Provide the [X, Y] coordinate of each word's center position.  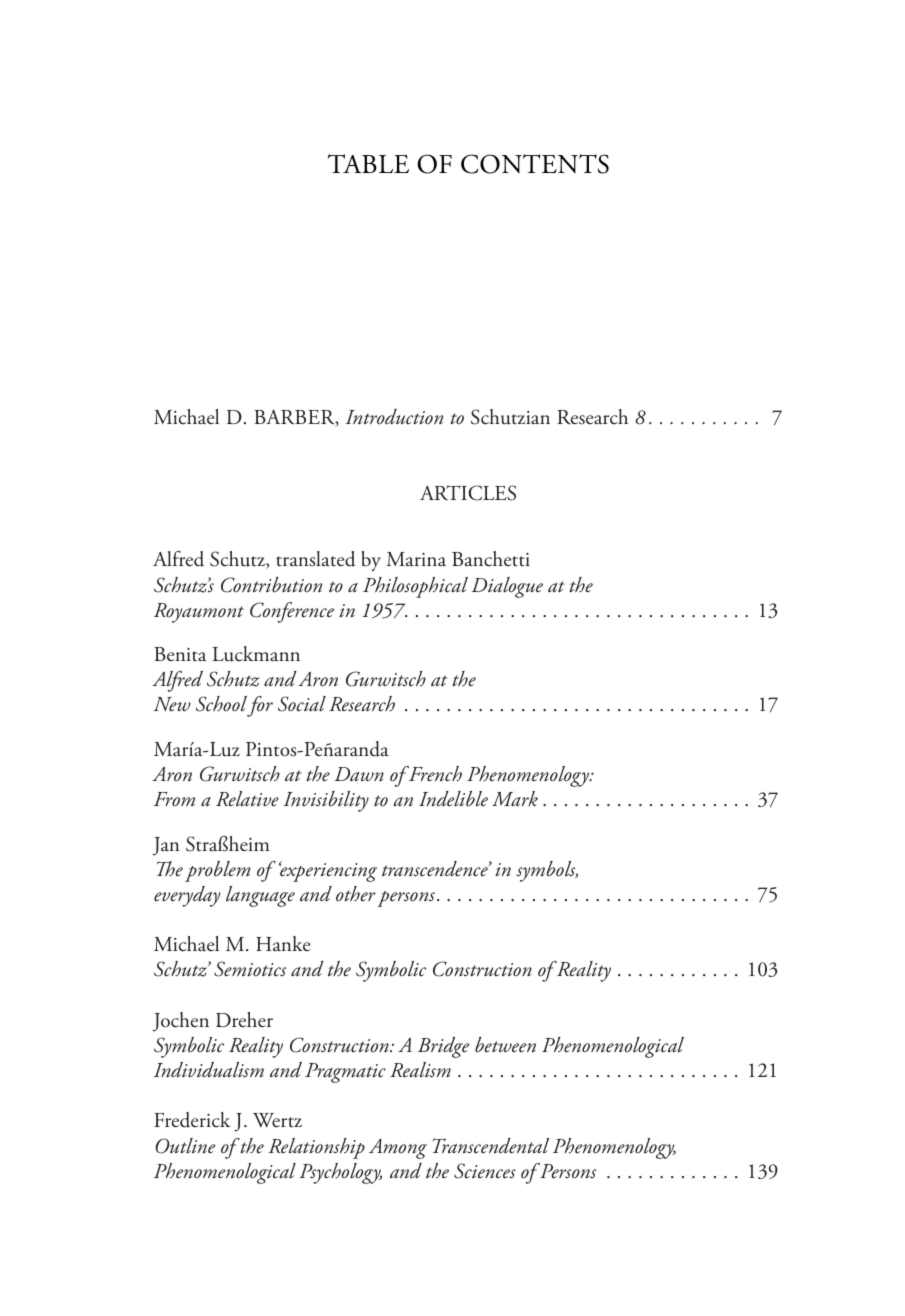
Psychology [340, 1173]
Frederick [192, 1120]
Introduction [394, 417]
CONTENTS [535, 164]
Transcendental [491, 1146]
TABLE [368, 163]
